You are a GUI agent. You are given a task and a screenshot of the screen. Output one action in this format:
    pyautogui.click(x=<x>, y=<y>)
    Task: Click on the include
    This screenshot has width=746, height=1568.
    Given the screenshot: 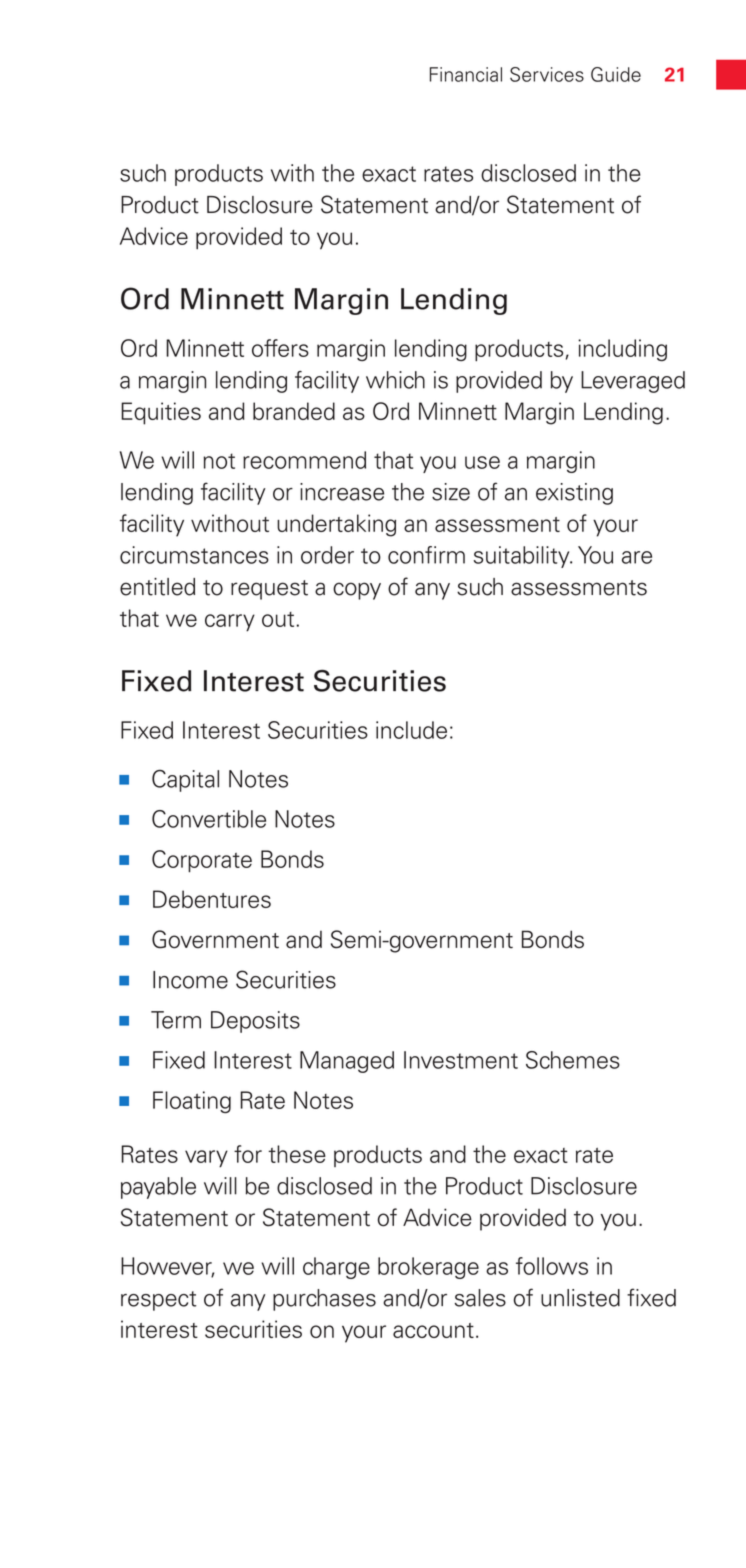 What is the action you would take?
    pyautogui.click(x=411, y=730)
